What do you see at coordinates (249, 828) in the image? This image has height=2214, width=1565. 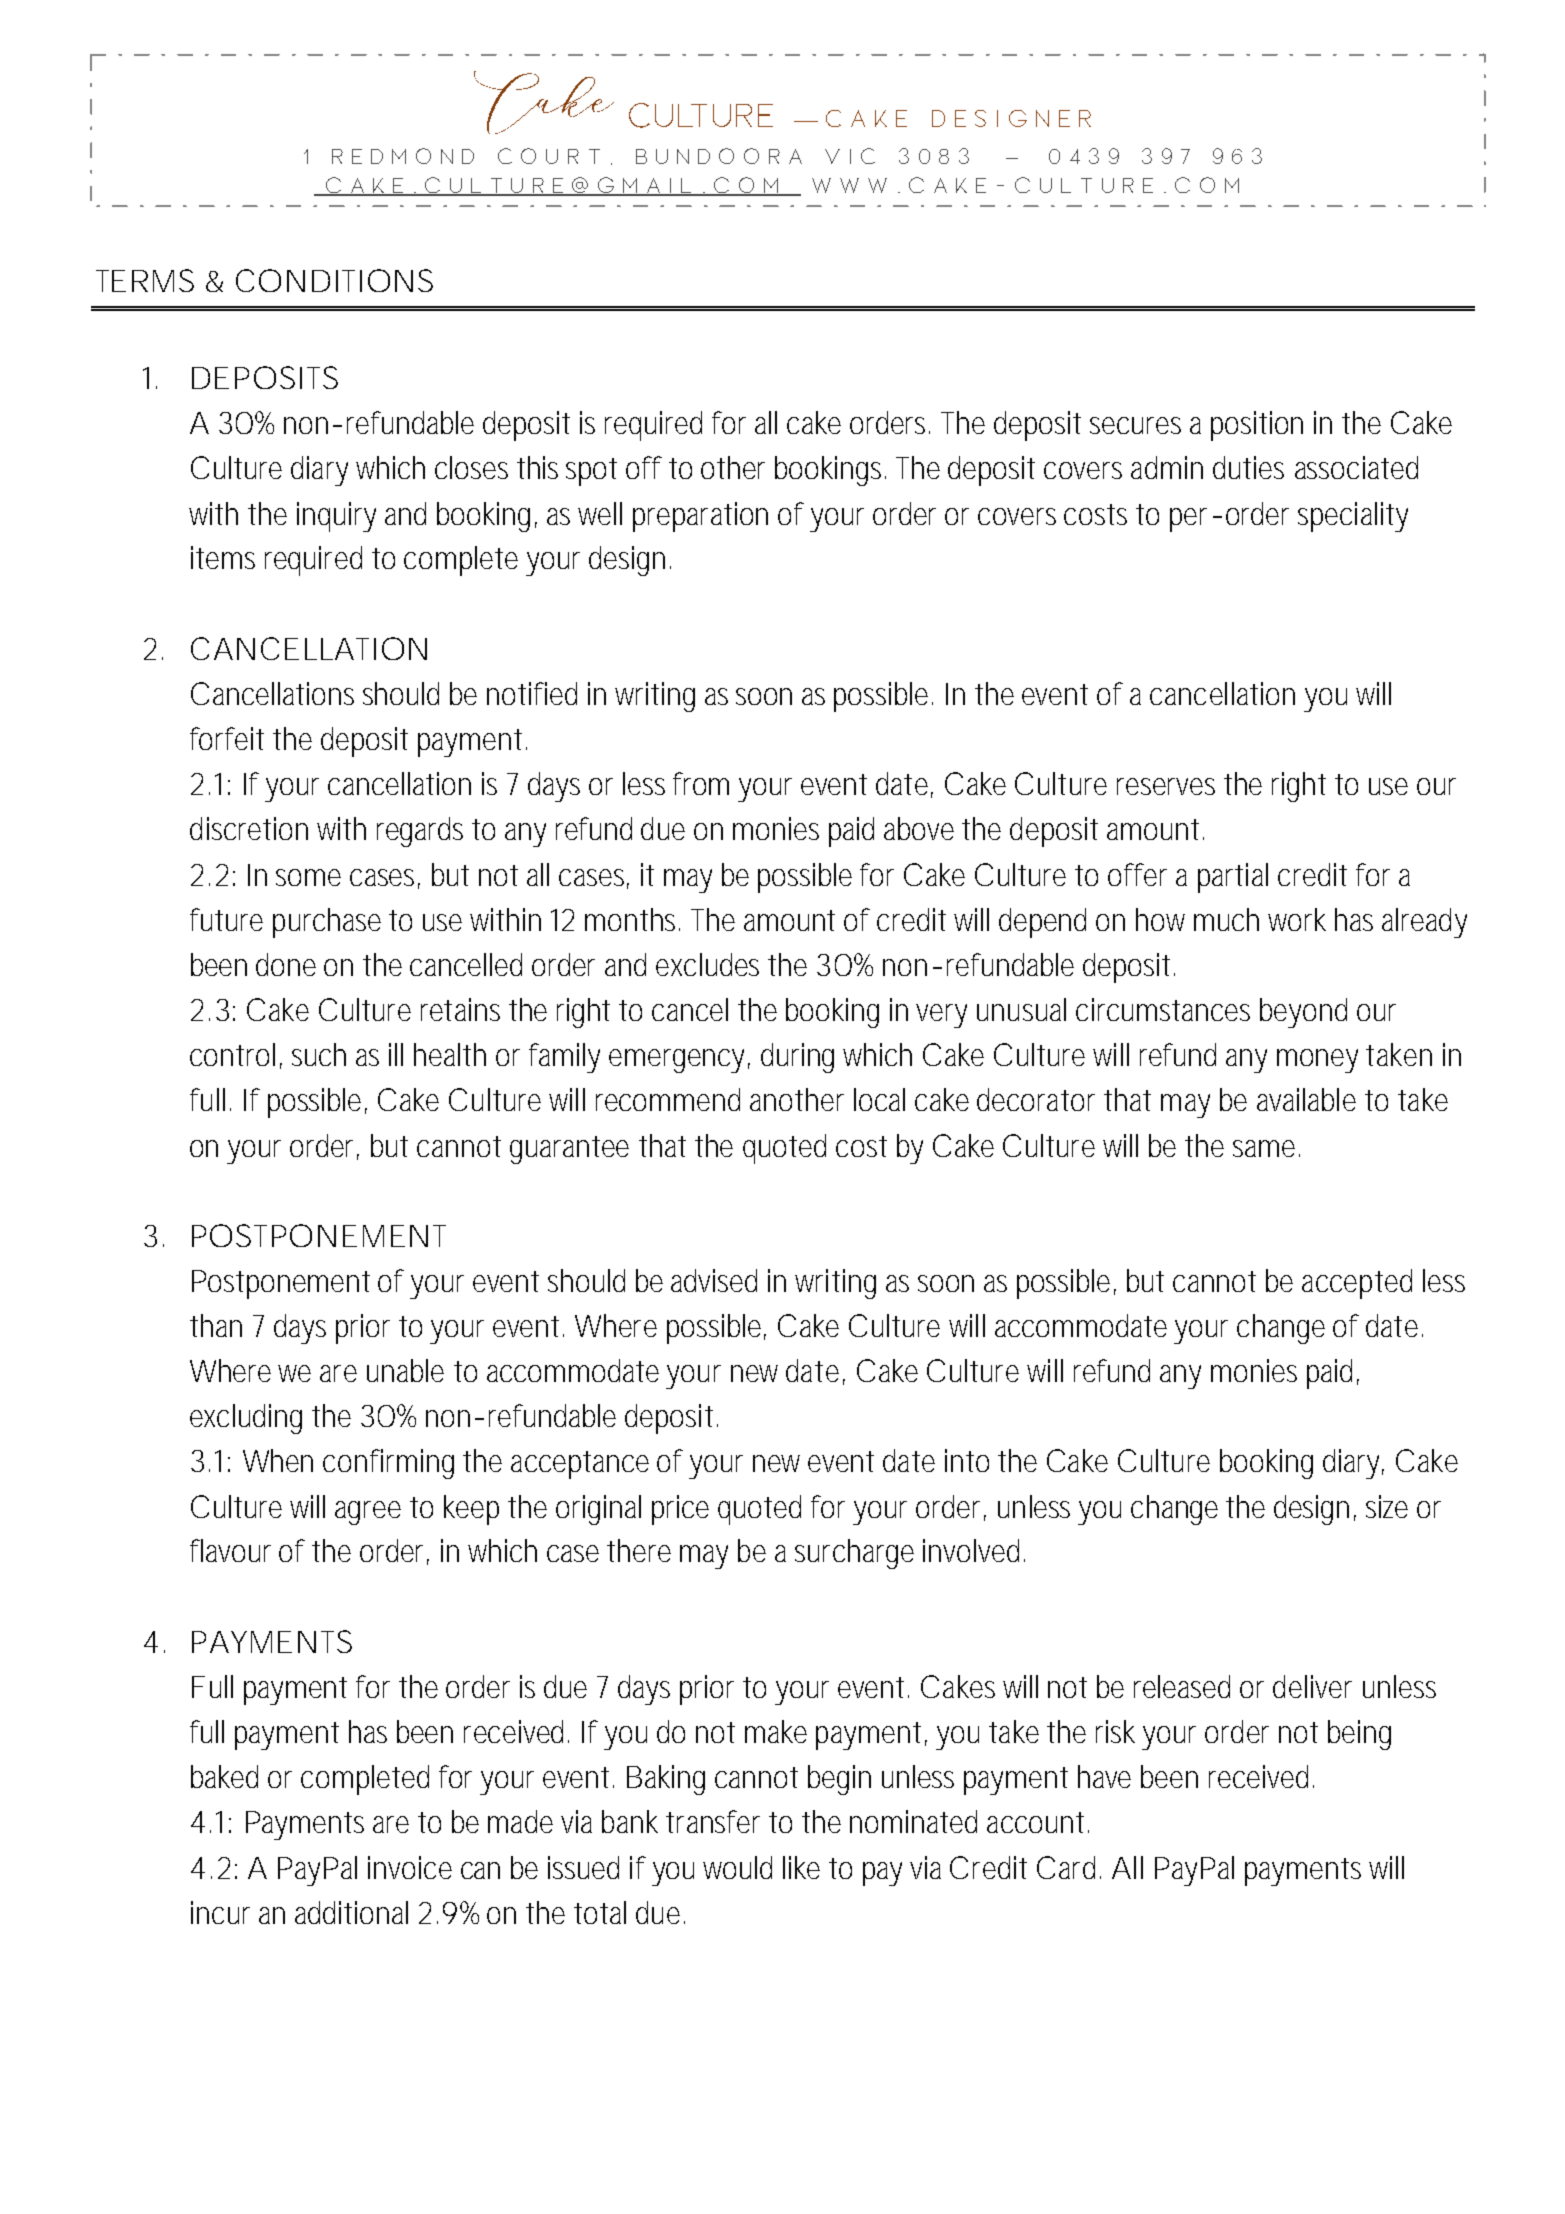 I see `discretion` at bounding box center [249, 828].
